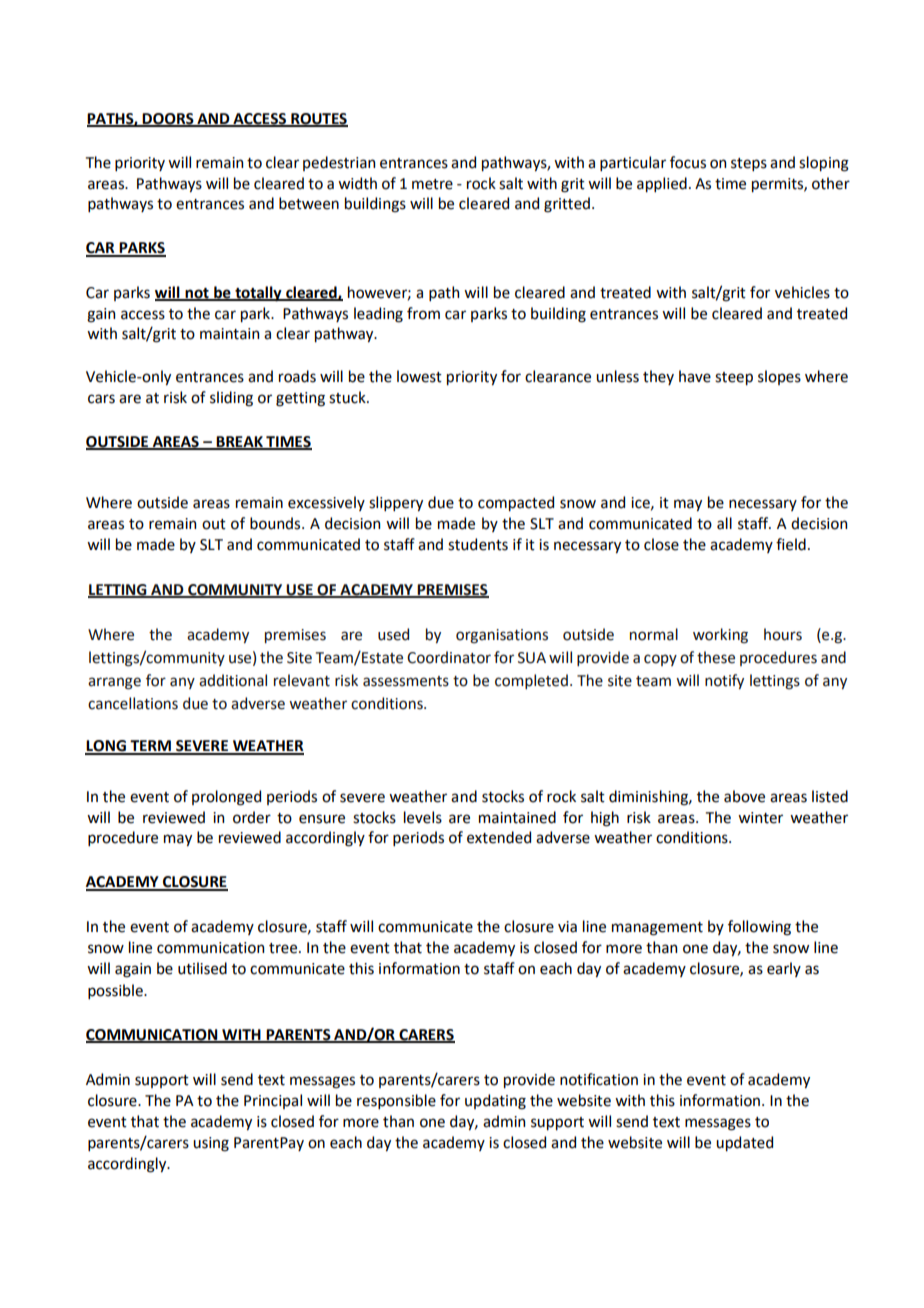  I want to click on using, so click(211, 1144).
